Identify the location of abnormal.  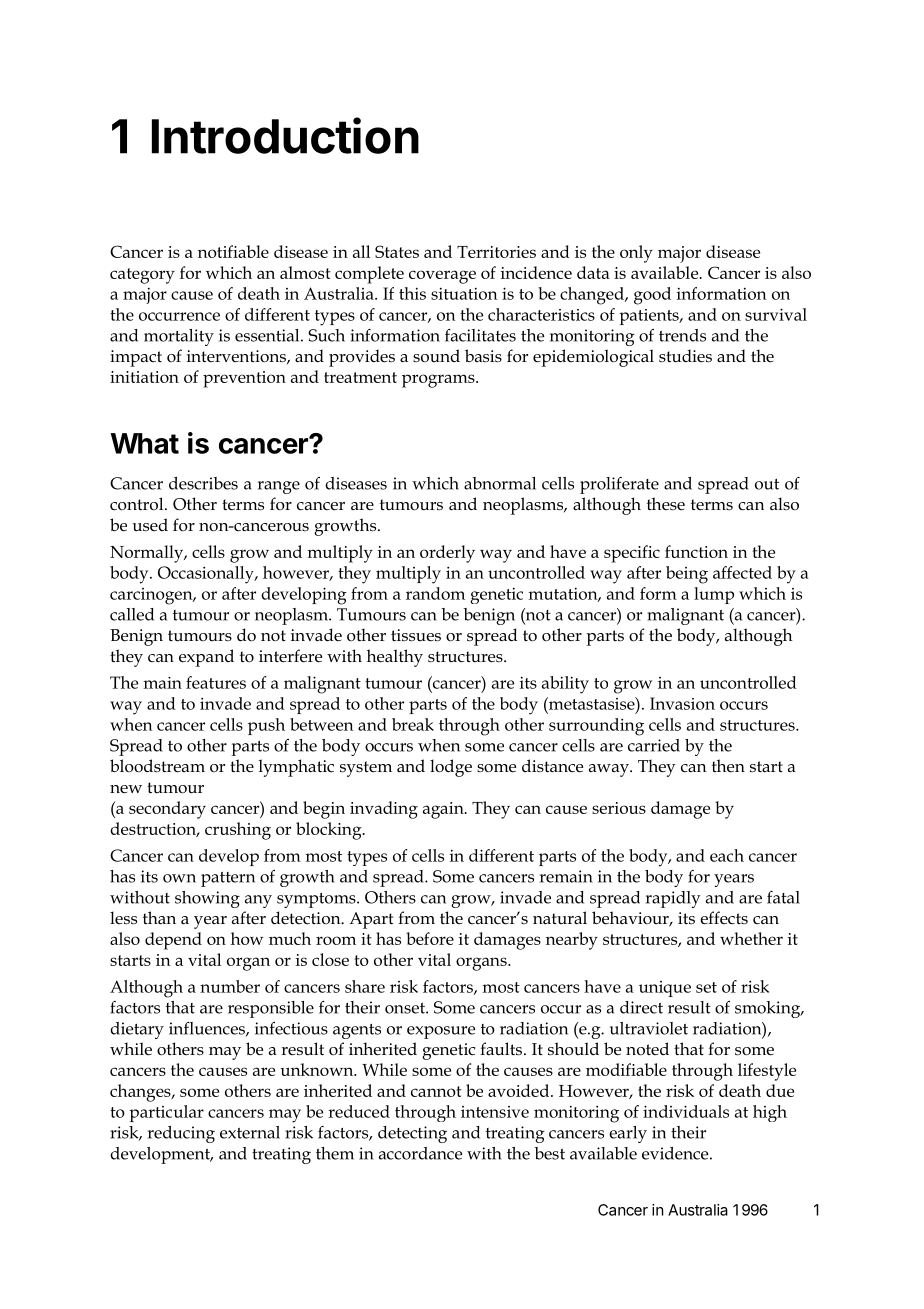
(500, 483).
